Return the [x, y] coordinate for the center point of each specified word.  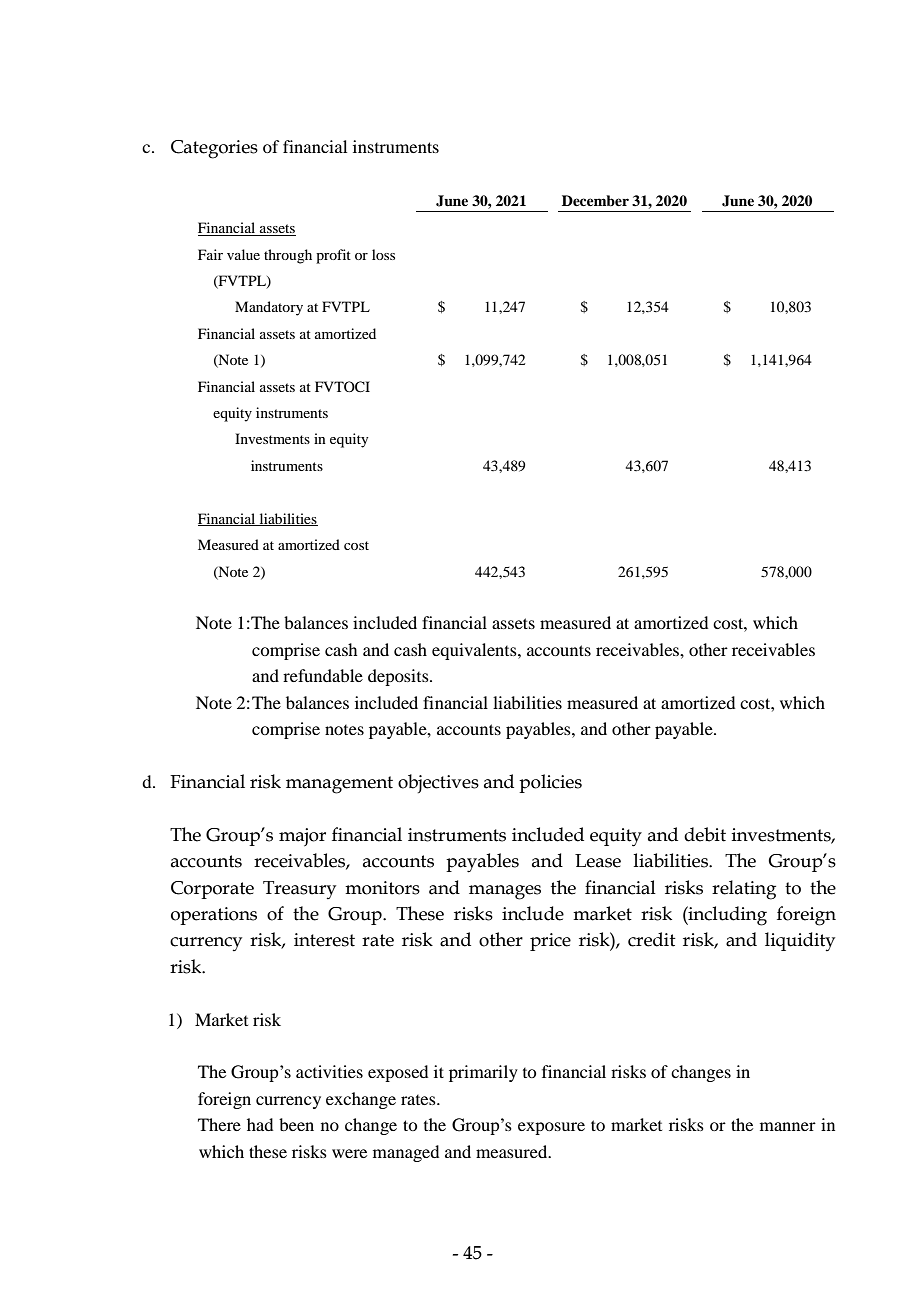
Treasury [299, 890]
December [595, 200]
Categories [214, 149]
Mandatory [269, 308]
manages [505, 892]
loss [383, 254]
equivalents [475, 651]
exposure [551, 1128]
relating [744, 890]
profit [333, 256]
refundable [323, 675]
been [296, 1124]
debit [705, 834]
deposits [399, 677]
